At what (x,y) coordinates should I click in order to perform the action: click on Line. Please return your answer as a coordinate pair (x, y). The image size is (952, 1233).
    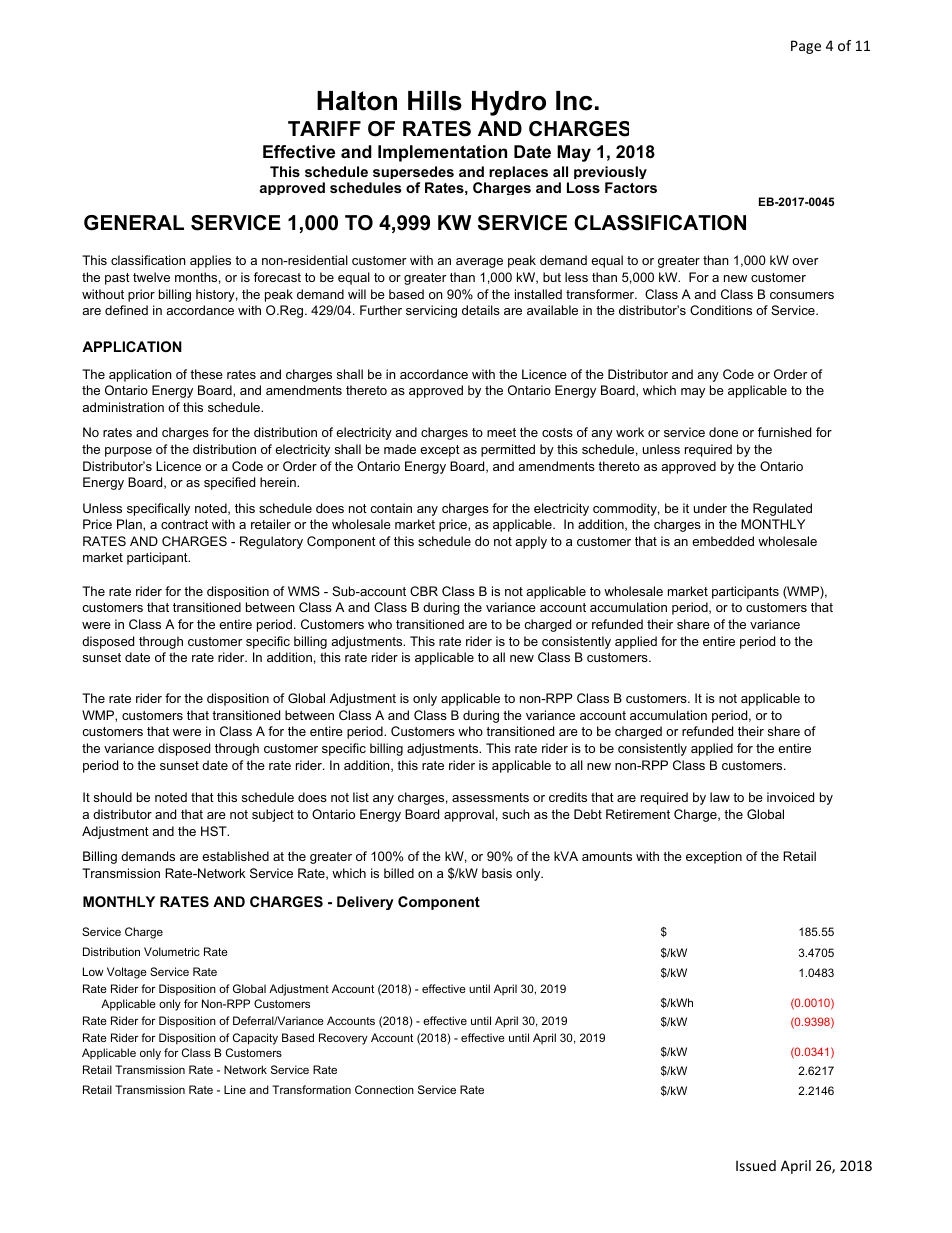
    Looking at the image, I should click on (235, 1089).
